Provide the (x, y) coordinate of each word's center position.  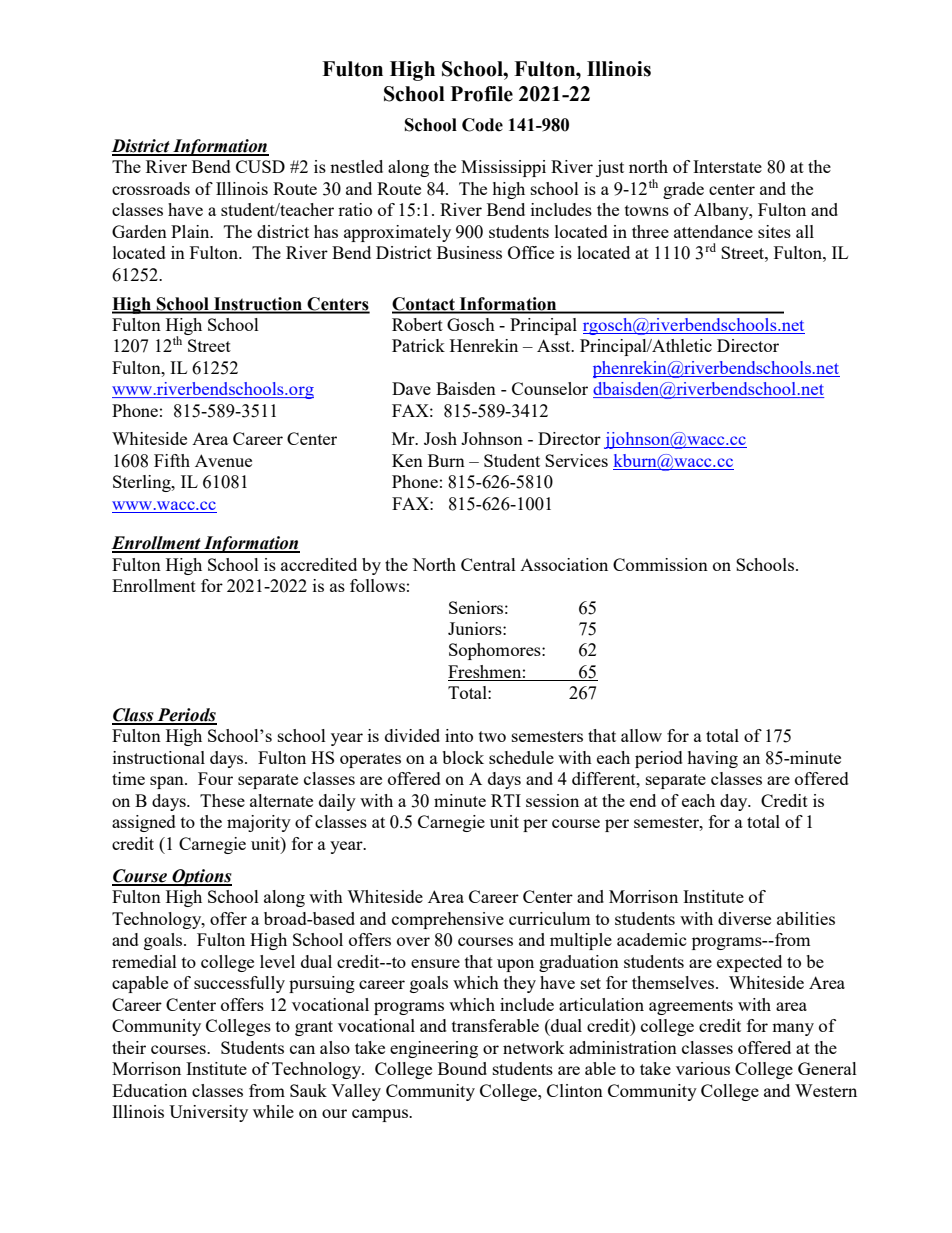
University (208, 1113)
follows (377, 585)
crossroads (151, 188)
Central (488, 564)
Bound (462, 1068)
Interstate (727, 166)
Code (482, 125)
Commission (660, 564)
